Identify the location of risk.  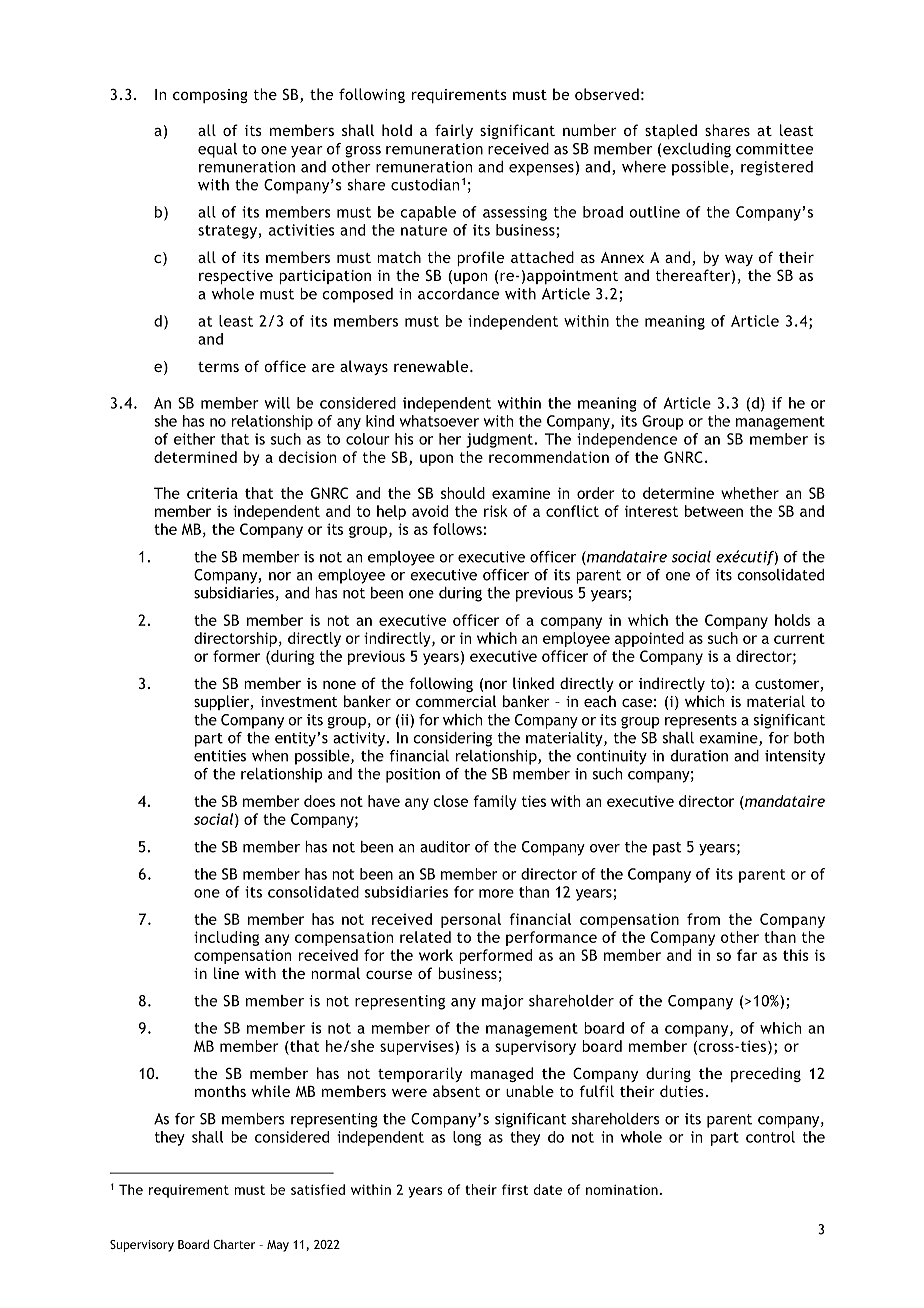
(496, 511).
